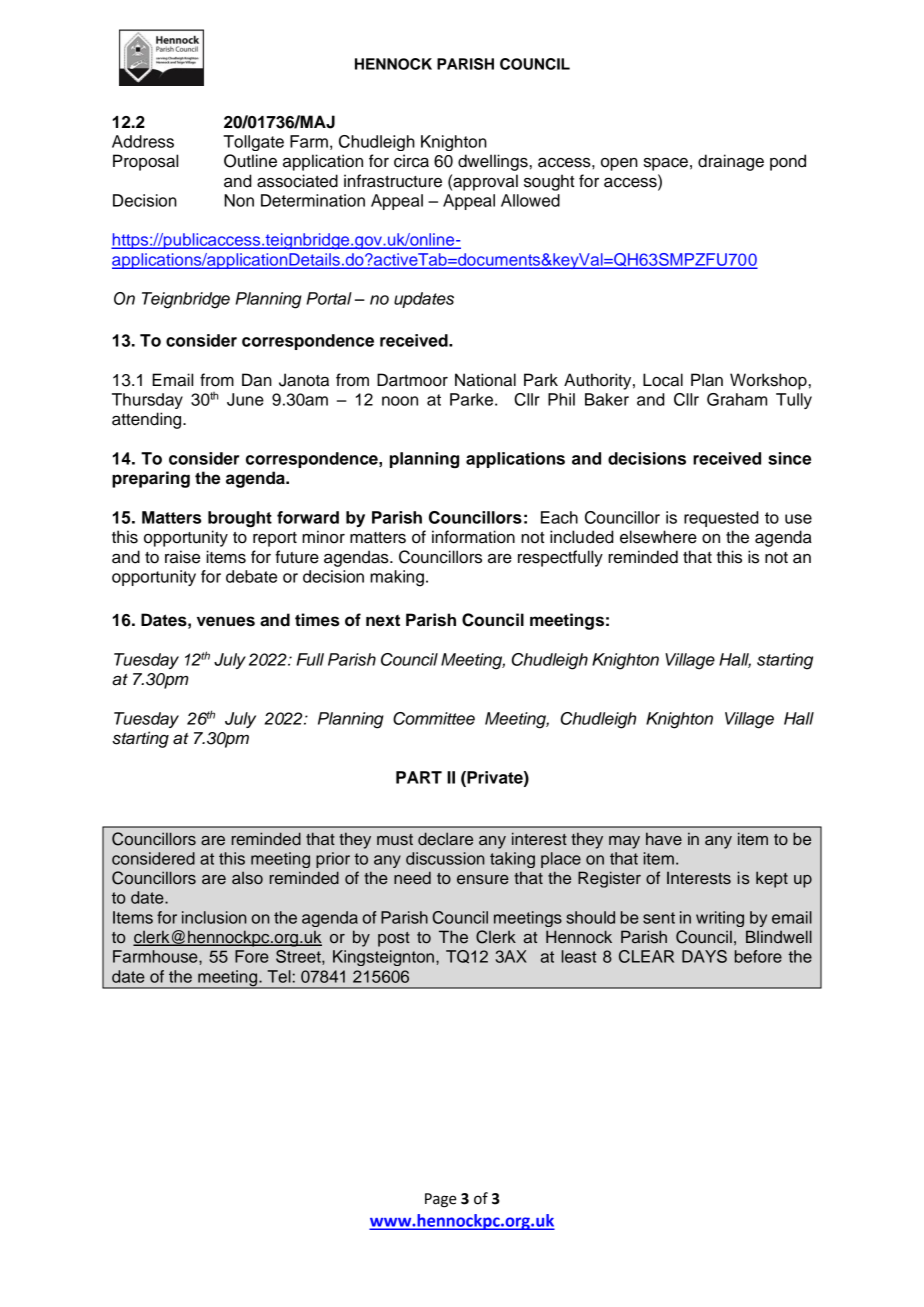  What do you see at coordinates (245, 399) in the screenshot?
I see `June` at bounding box center [245, 399].
